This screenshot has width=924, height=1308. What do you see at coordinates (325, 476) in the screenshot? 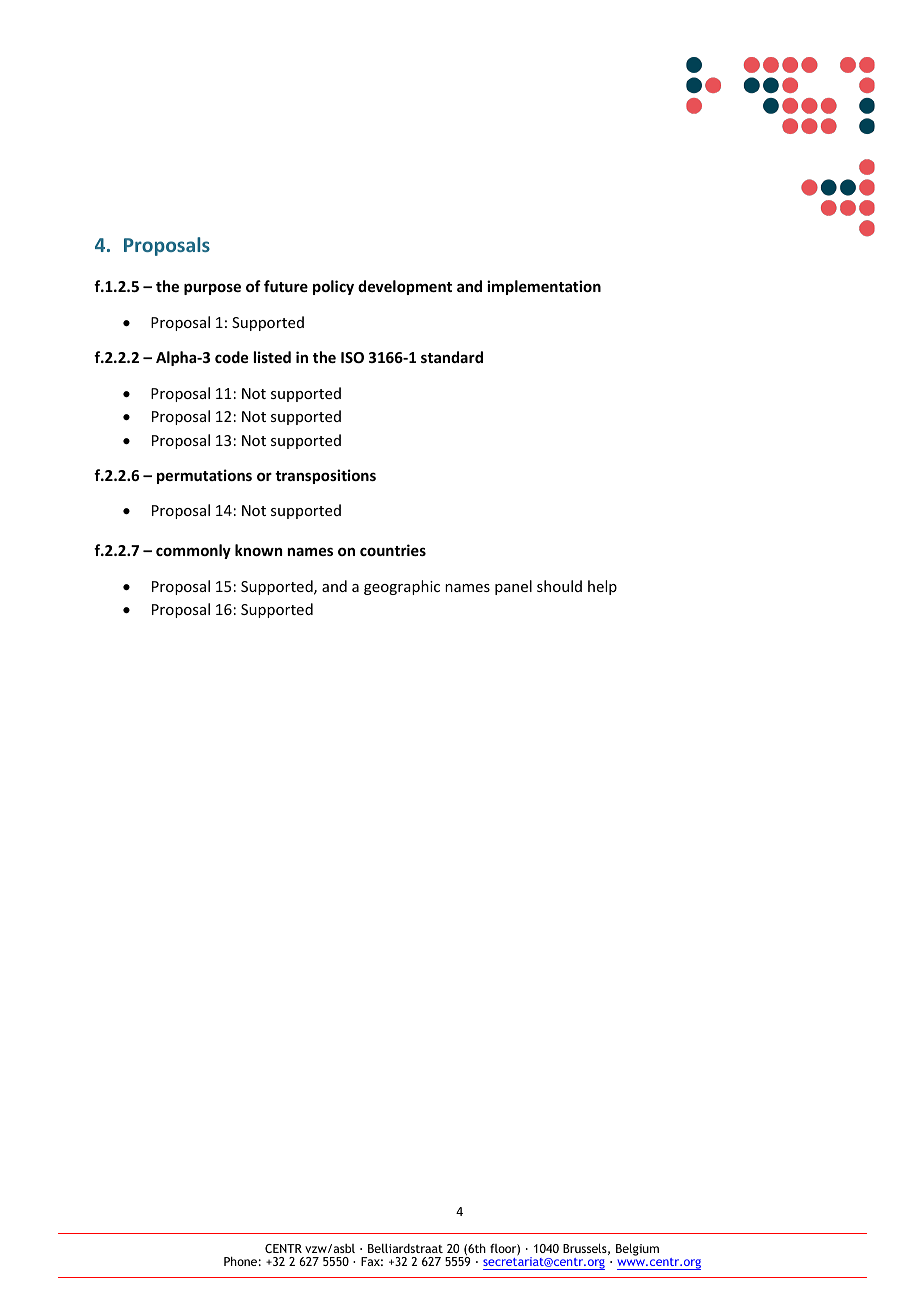
I see `transpositions` at bounding box center [325, 476].
